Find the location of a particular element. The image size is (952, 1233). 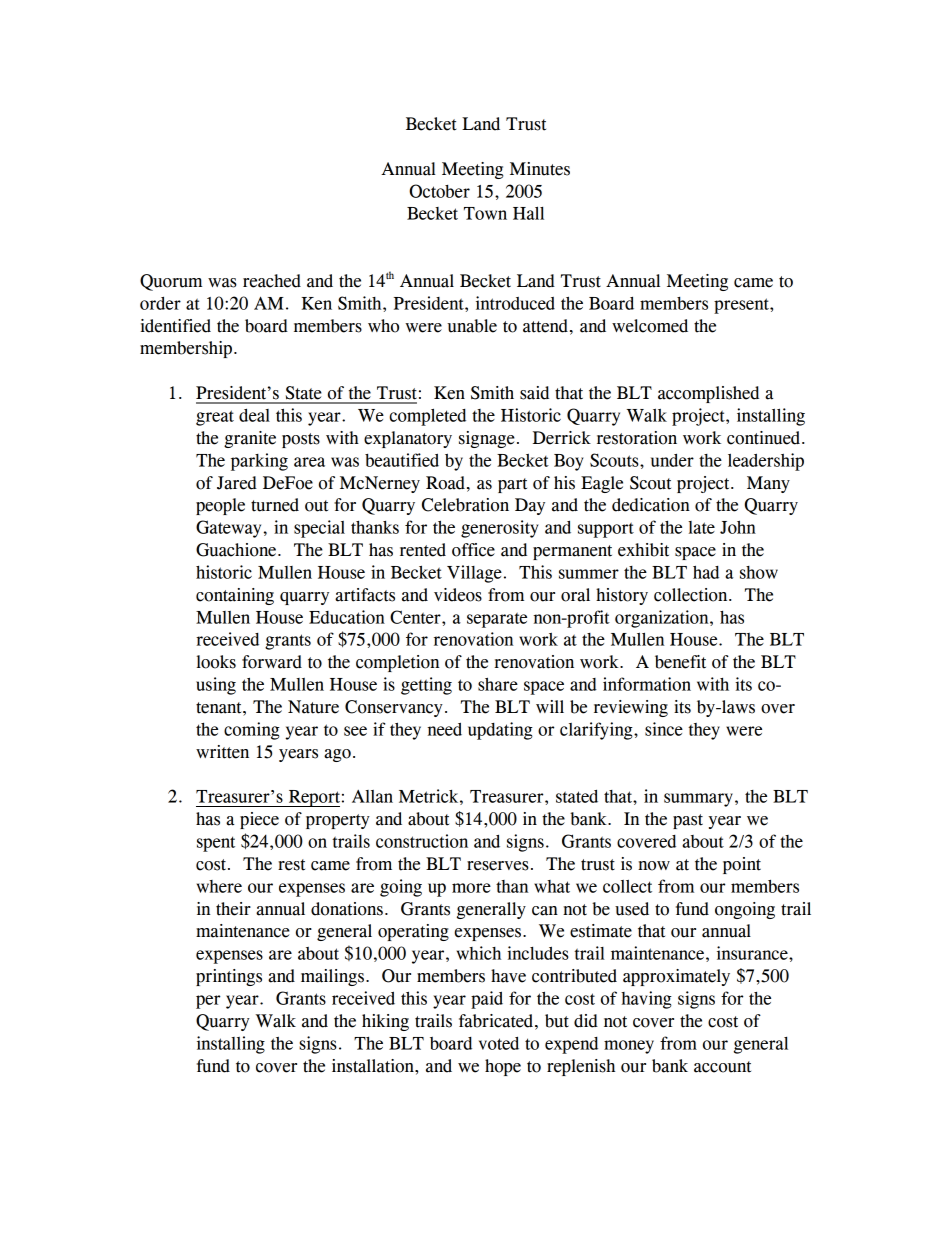

containing is located at coordinates (235, 596).
